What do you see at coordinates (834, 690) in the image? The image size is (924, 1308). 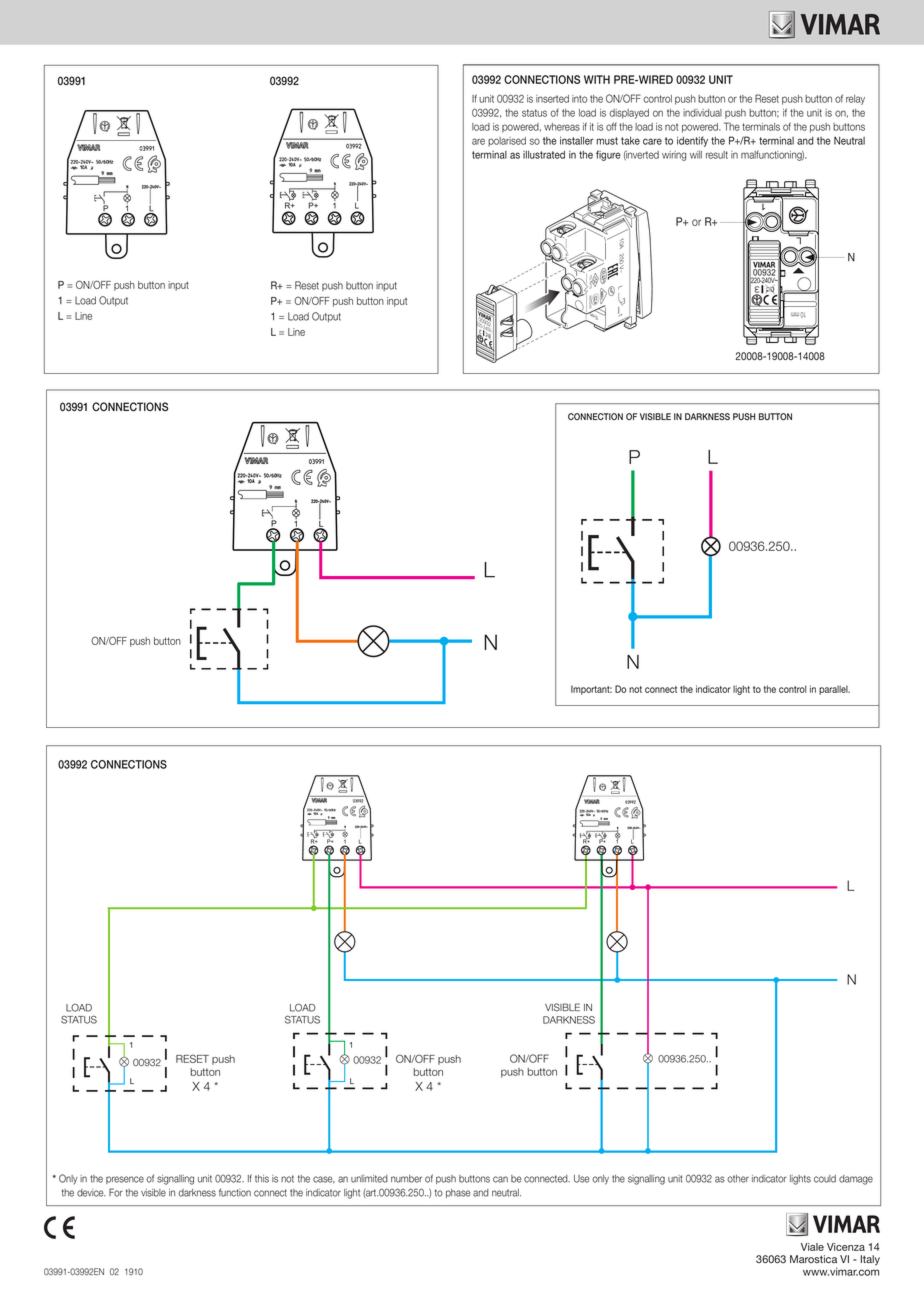 I see `parallel` at bounding box center [834, 690].
